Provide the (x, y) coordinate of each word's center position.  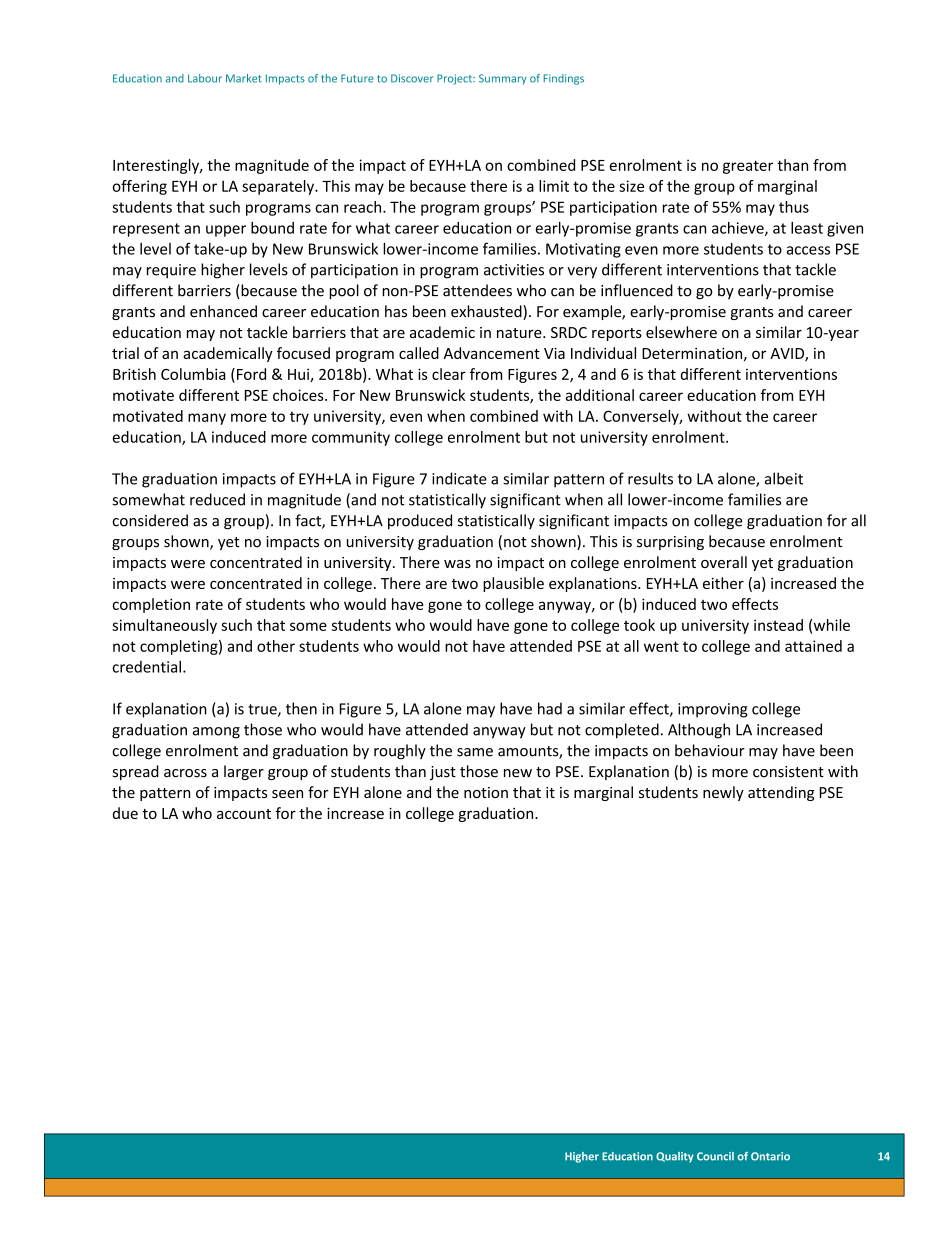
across (185, 773)
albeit (784, 478)
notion (486, 792)
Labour (205, 78)
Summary (503, 79)
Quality (675, 1157)
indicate (459, 478)
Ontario (770, 1156)
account (244, 814)
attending (781, 793)
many (207, 419)
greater (748, 167)
